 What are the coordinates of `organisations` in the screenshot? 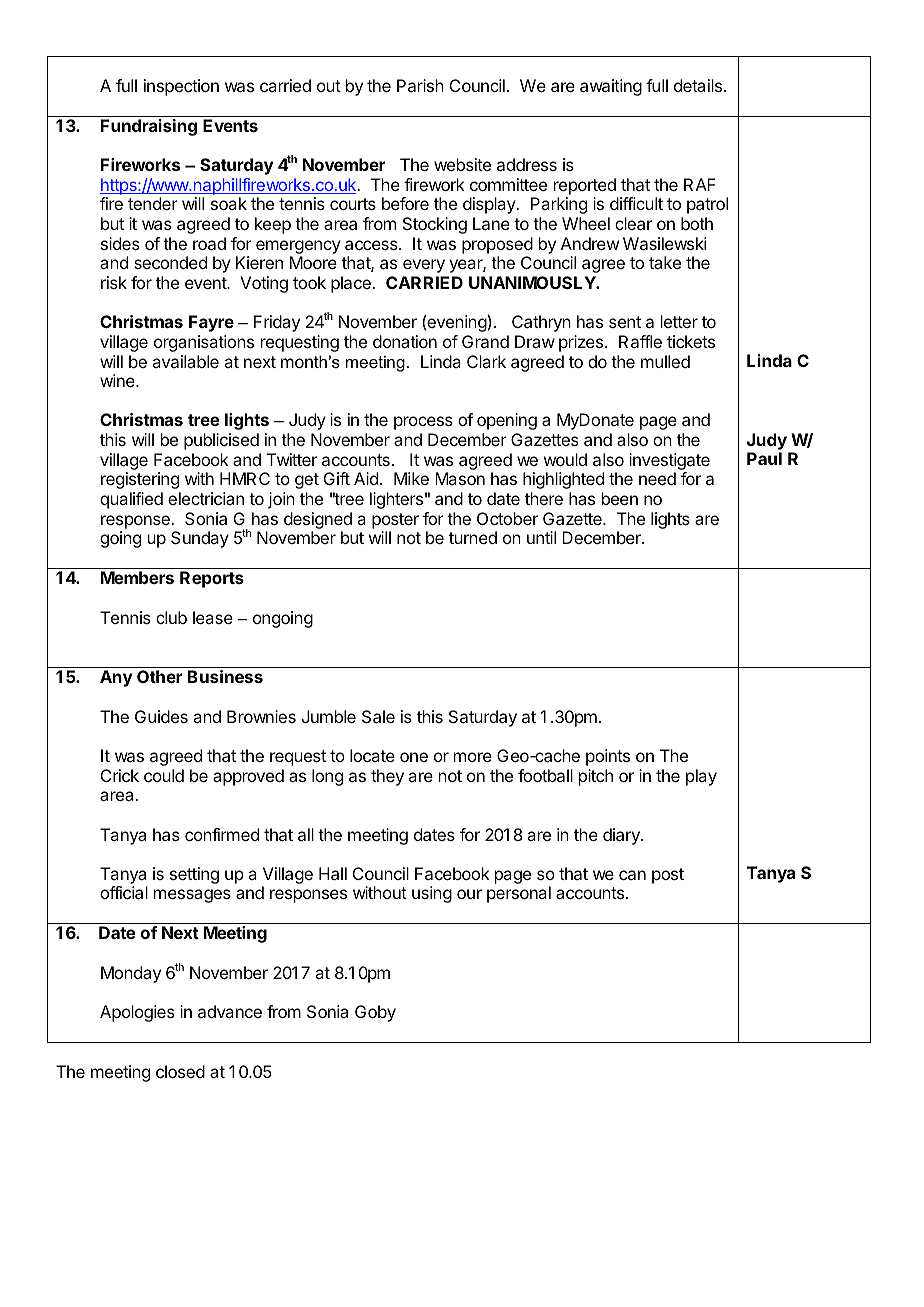 It's located at (204, 343).
